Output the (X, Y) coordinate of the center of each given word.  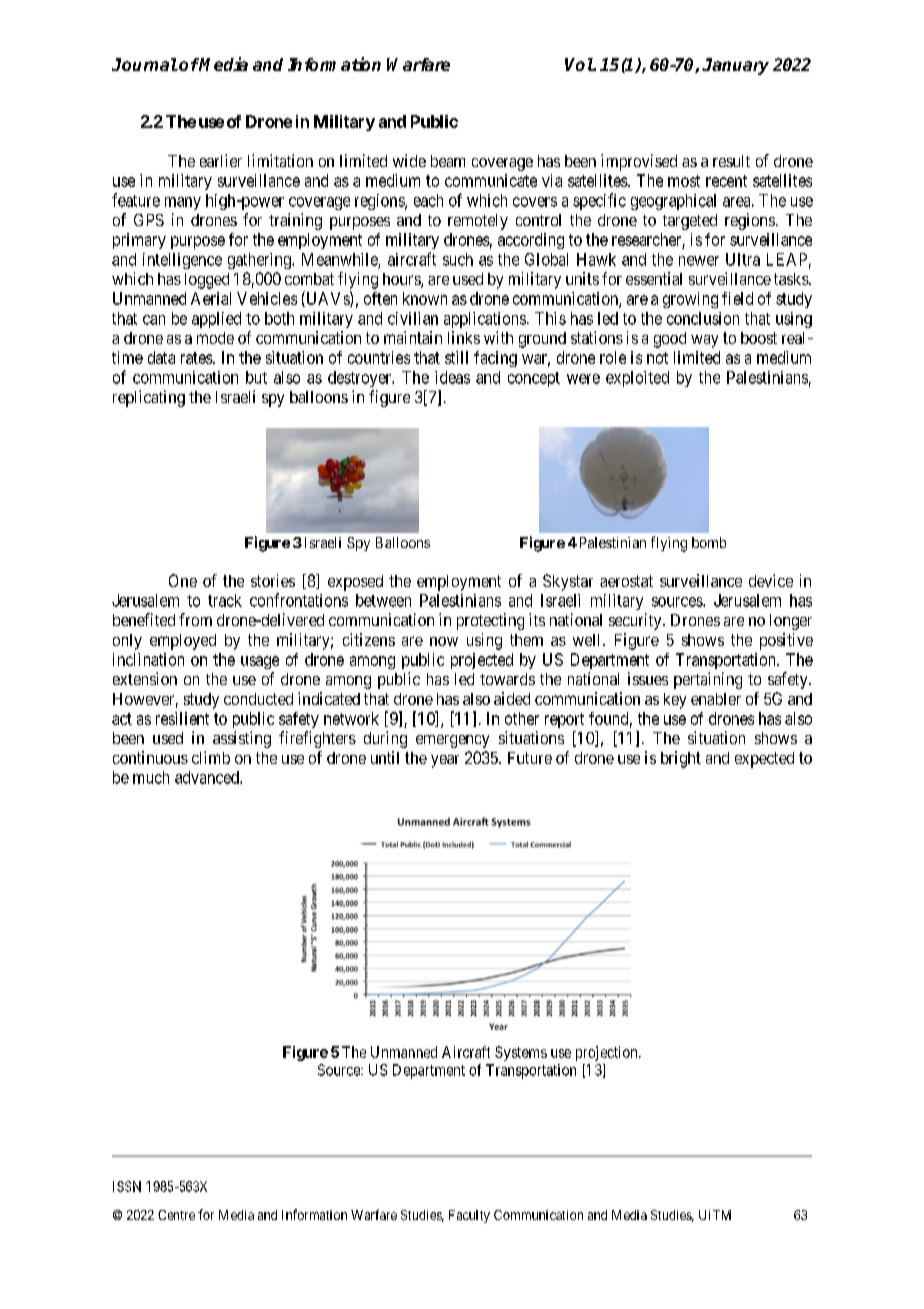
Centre (176, 1215)
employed (183, 642)
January (735, 66)
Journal (145, 64)
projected (482, 661)
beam (448, 161)
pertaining (708, 680)
